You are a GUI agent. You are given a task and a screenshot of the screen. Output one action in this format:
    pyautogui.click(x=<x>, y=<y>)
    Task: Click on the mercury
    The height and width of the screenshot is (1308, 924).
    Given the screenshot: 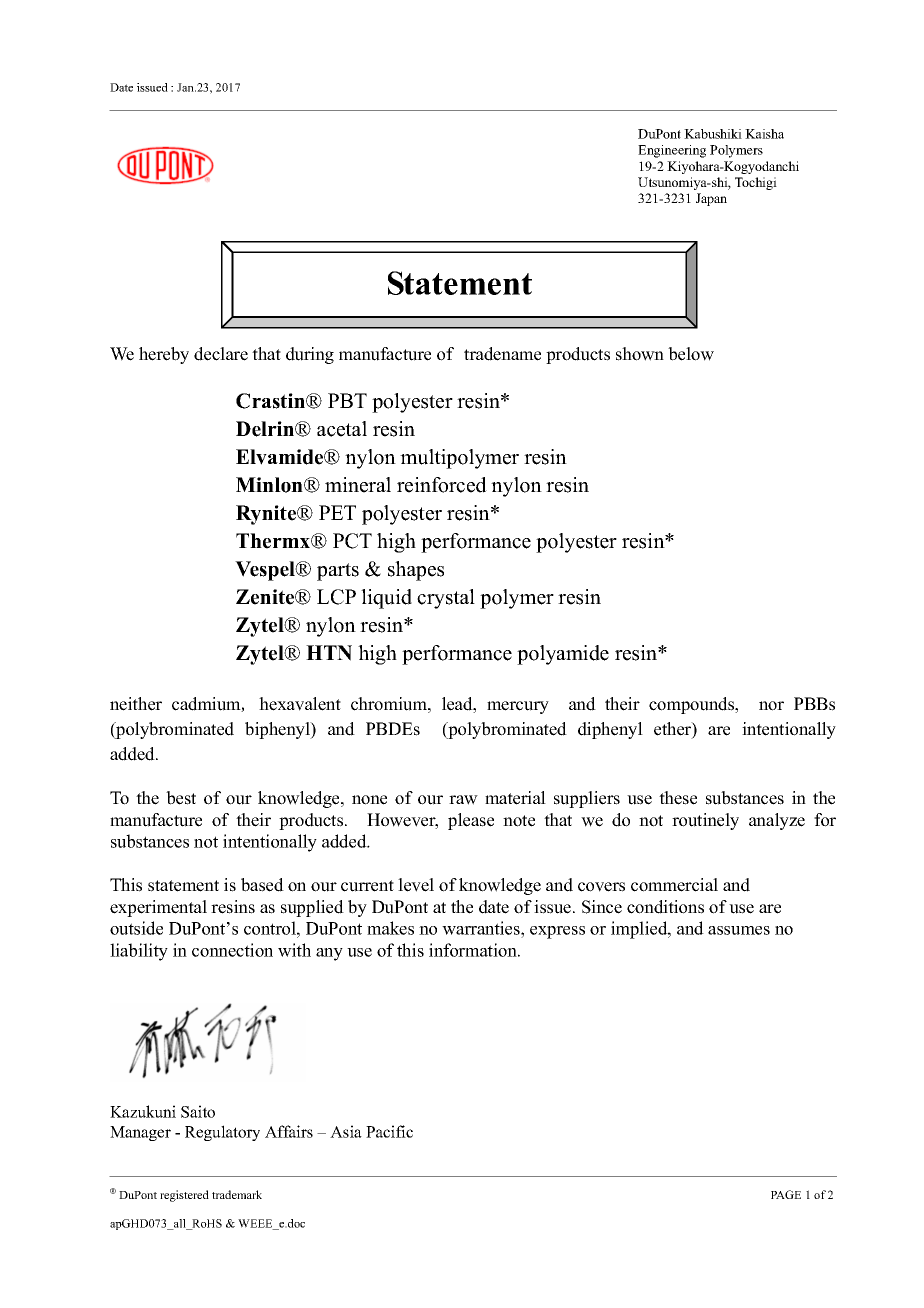 What is the action you would take?
    pyautogui.click(x=518, y=707)
